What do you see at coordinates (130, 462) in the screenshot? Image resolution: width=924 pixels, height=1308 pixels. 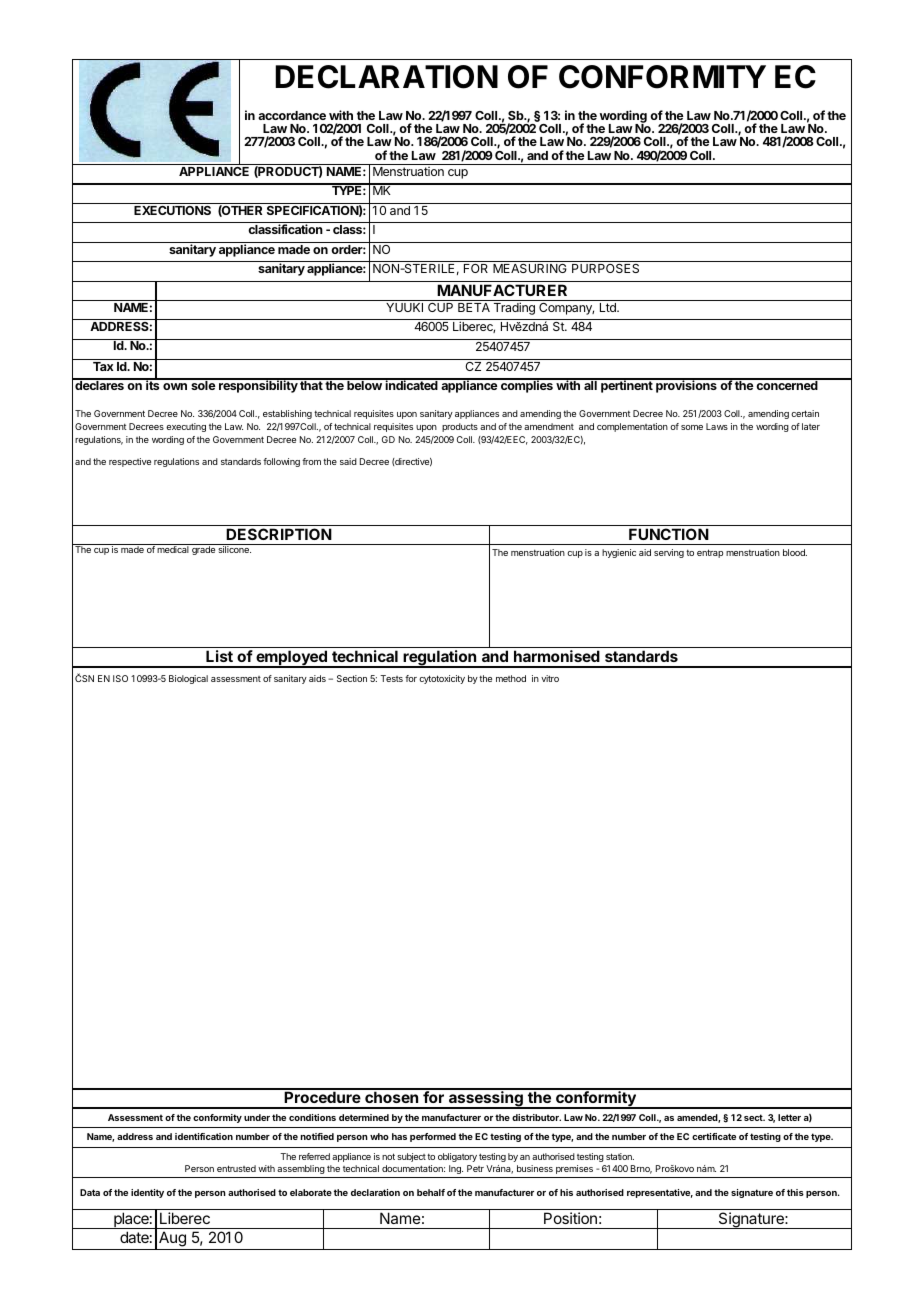 I see `respective` at bounding box center [130, 462].
